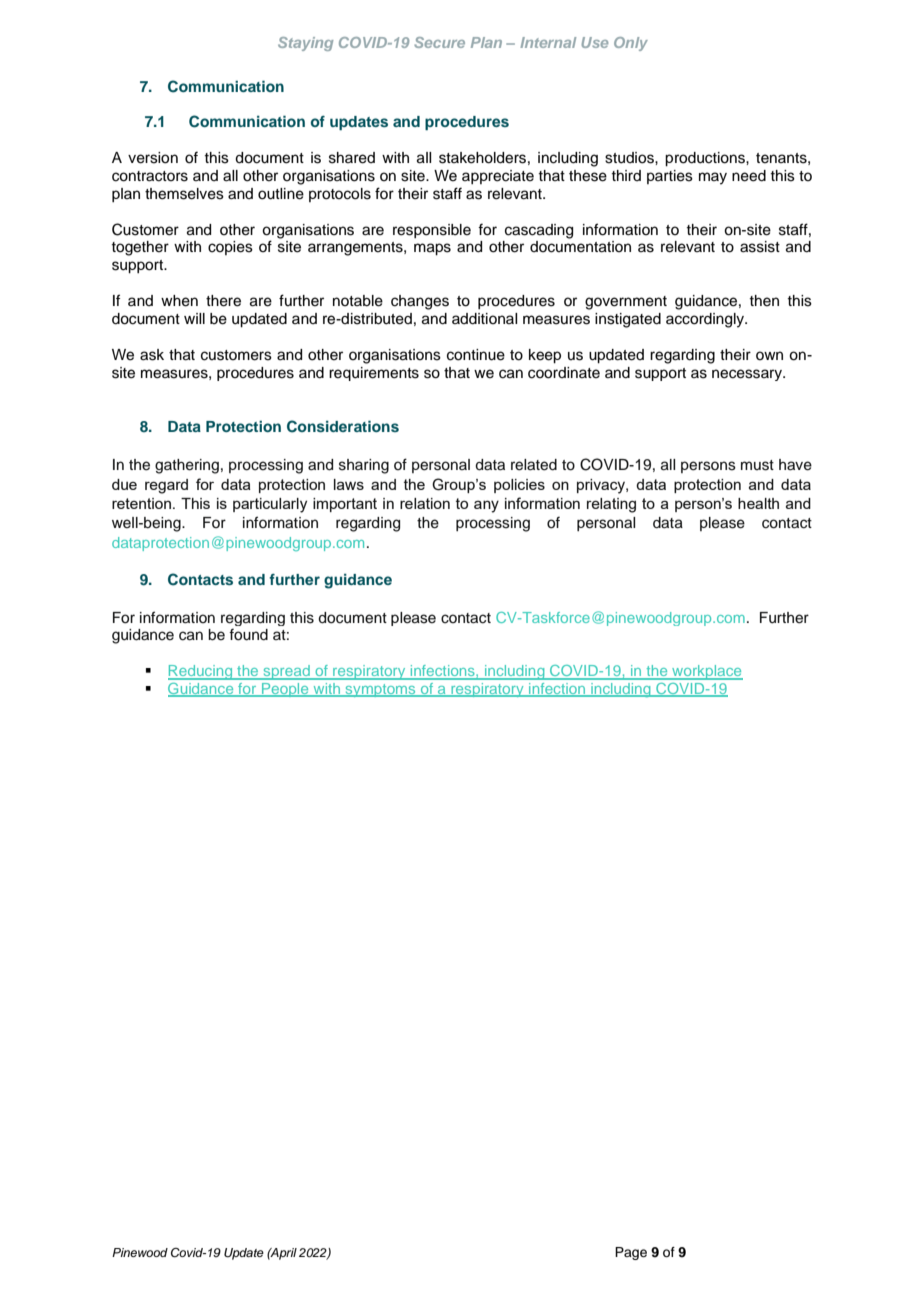 This screenshot has height=1308, width=924. Describe the element at coordinates (706, 672) in the screenshot. I see `workplace` at that location.
